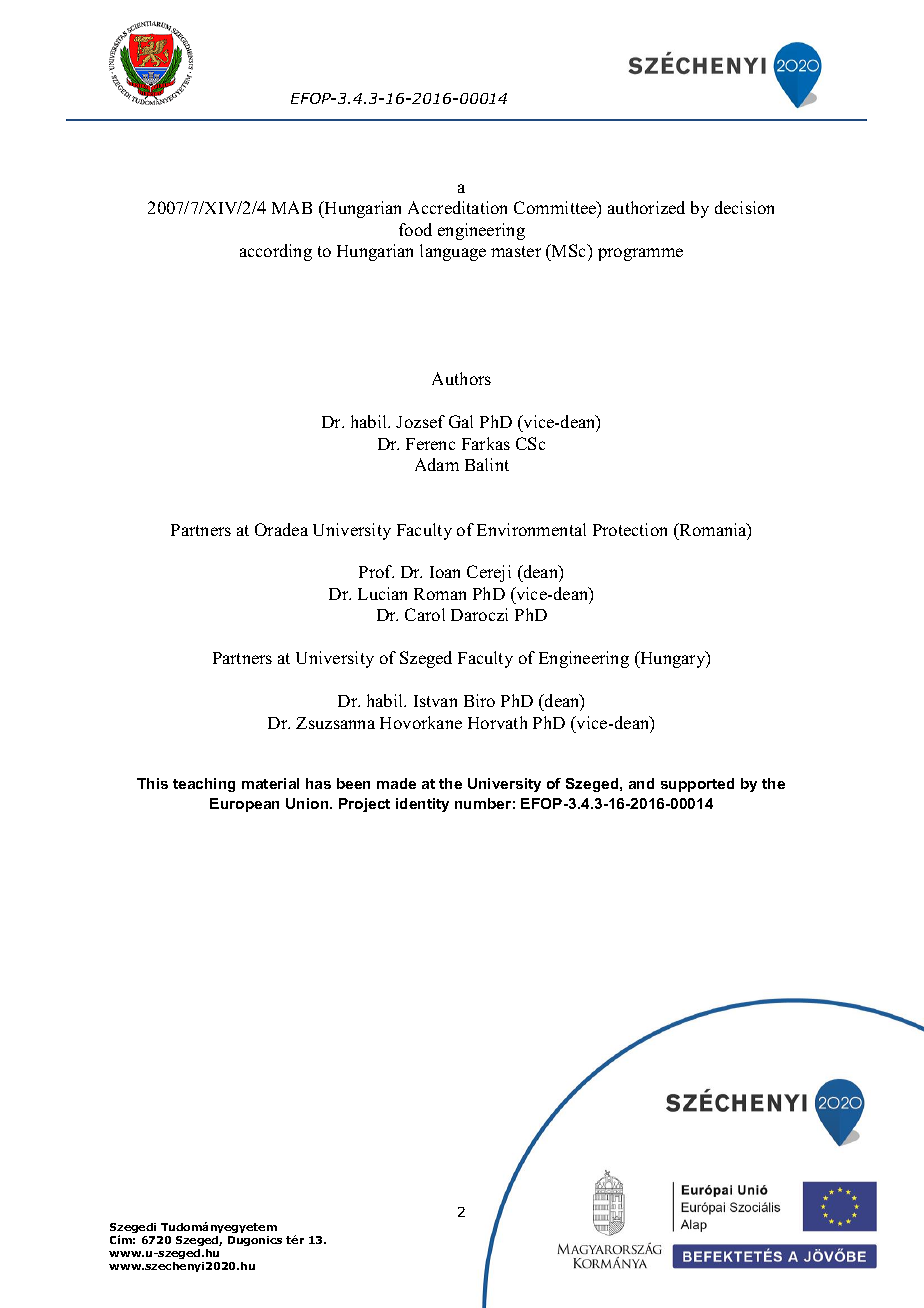 This document has height=1308, width=924. Describe the element at coordinates (425, 614) in the document. I see `Carol` at that location.
